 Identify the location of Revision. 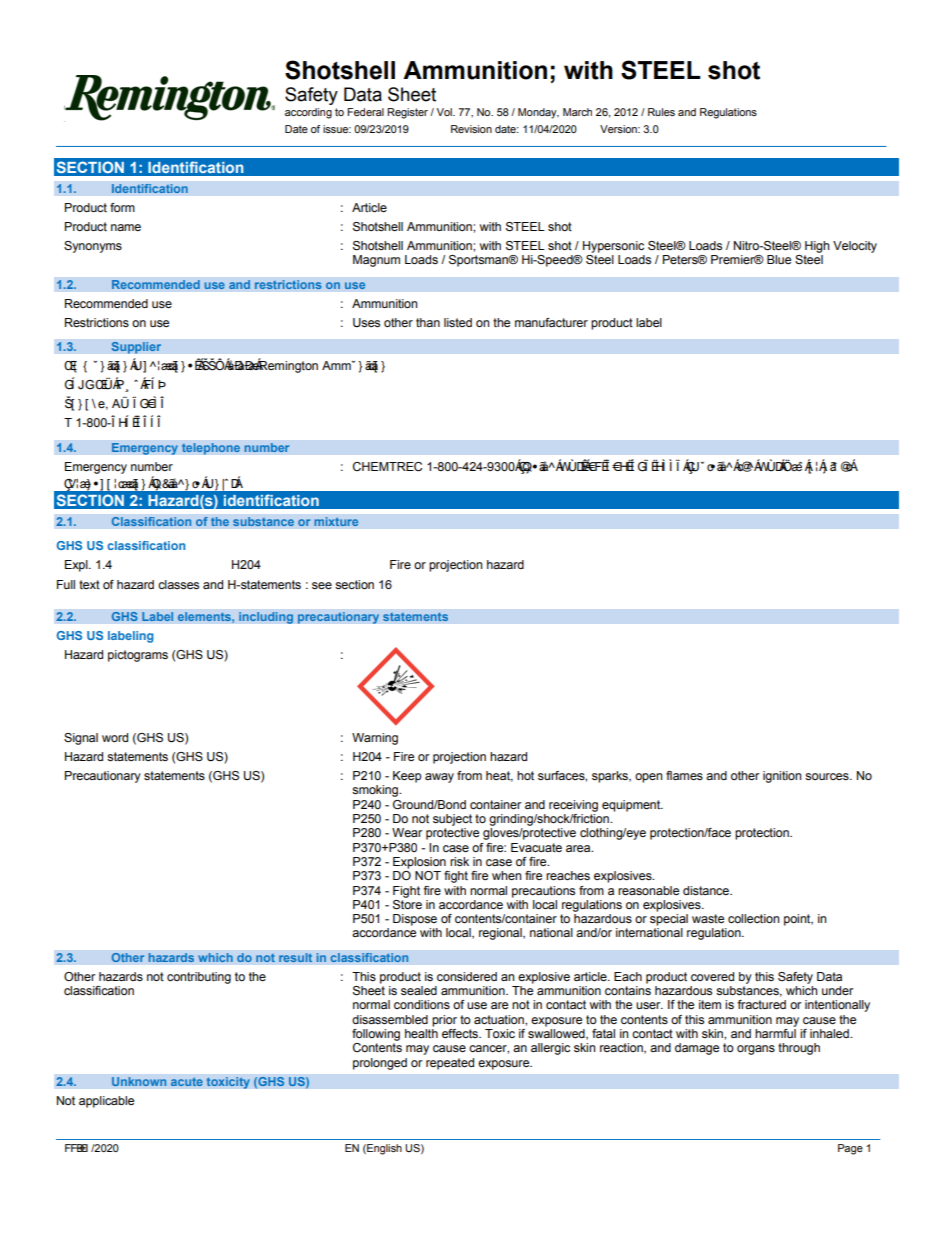
(471, 129).
